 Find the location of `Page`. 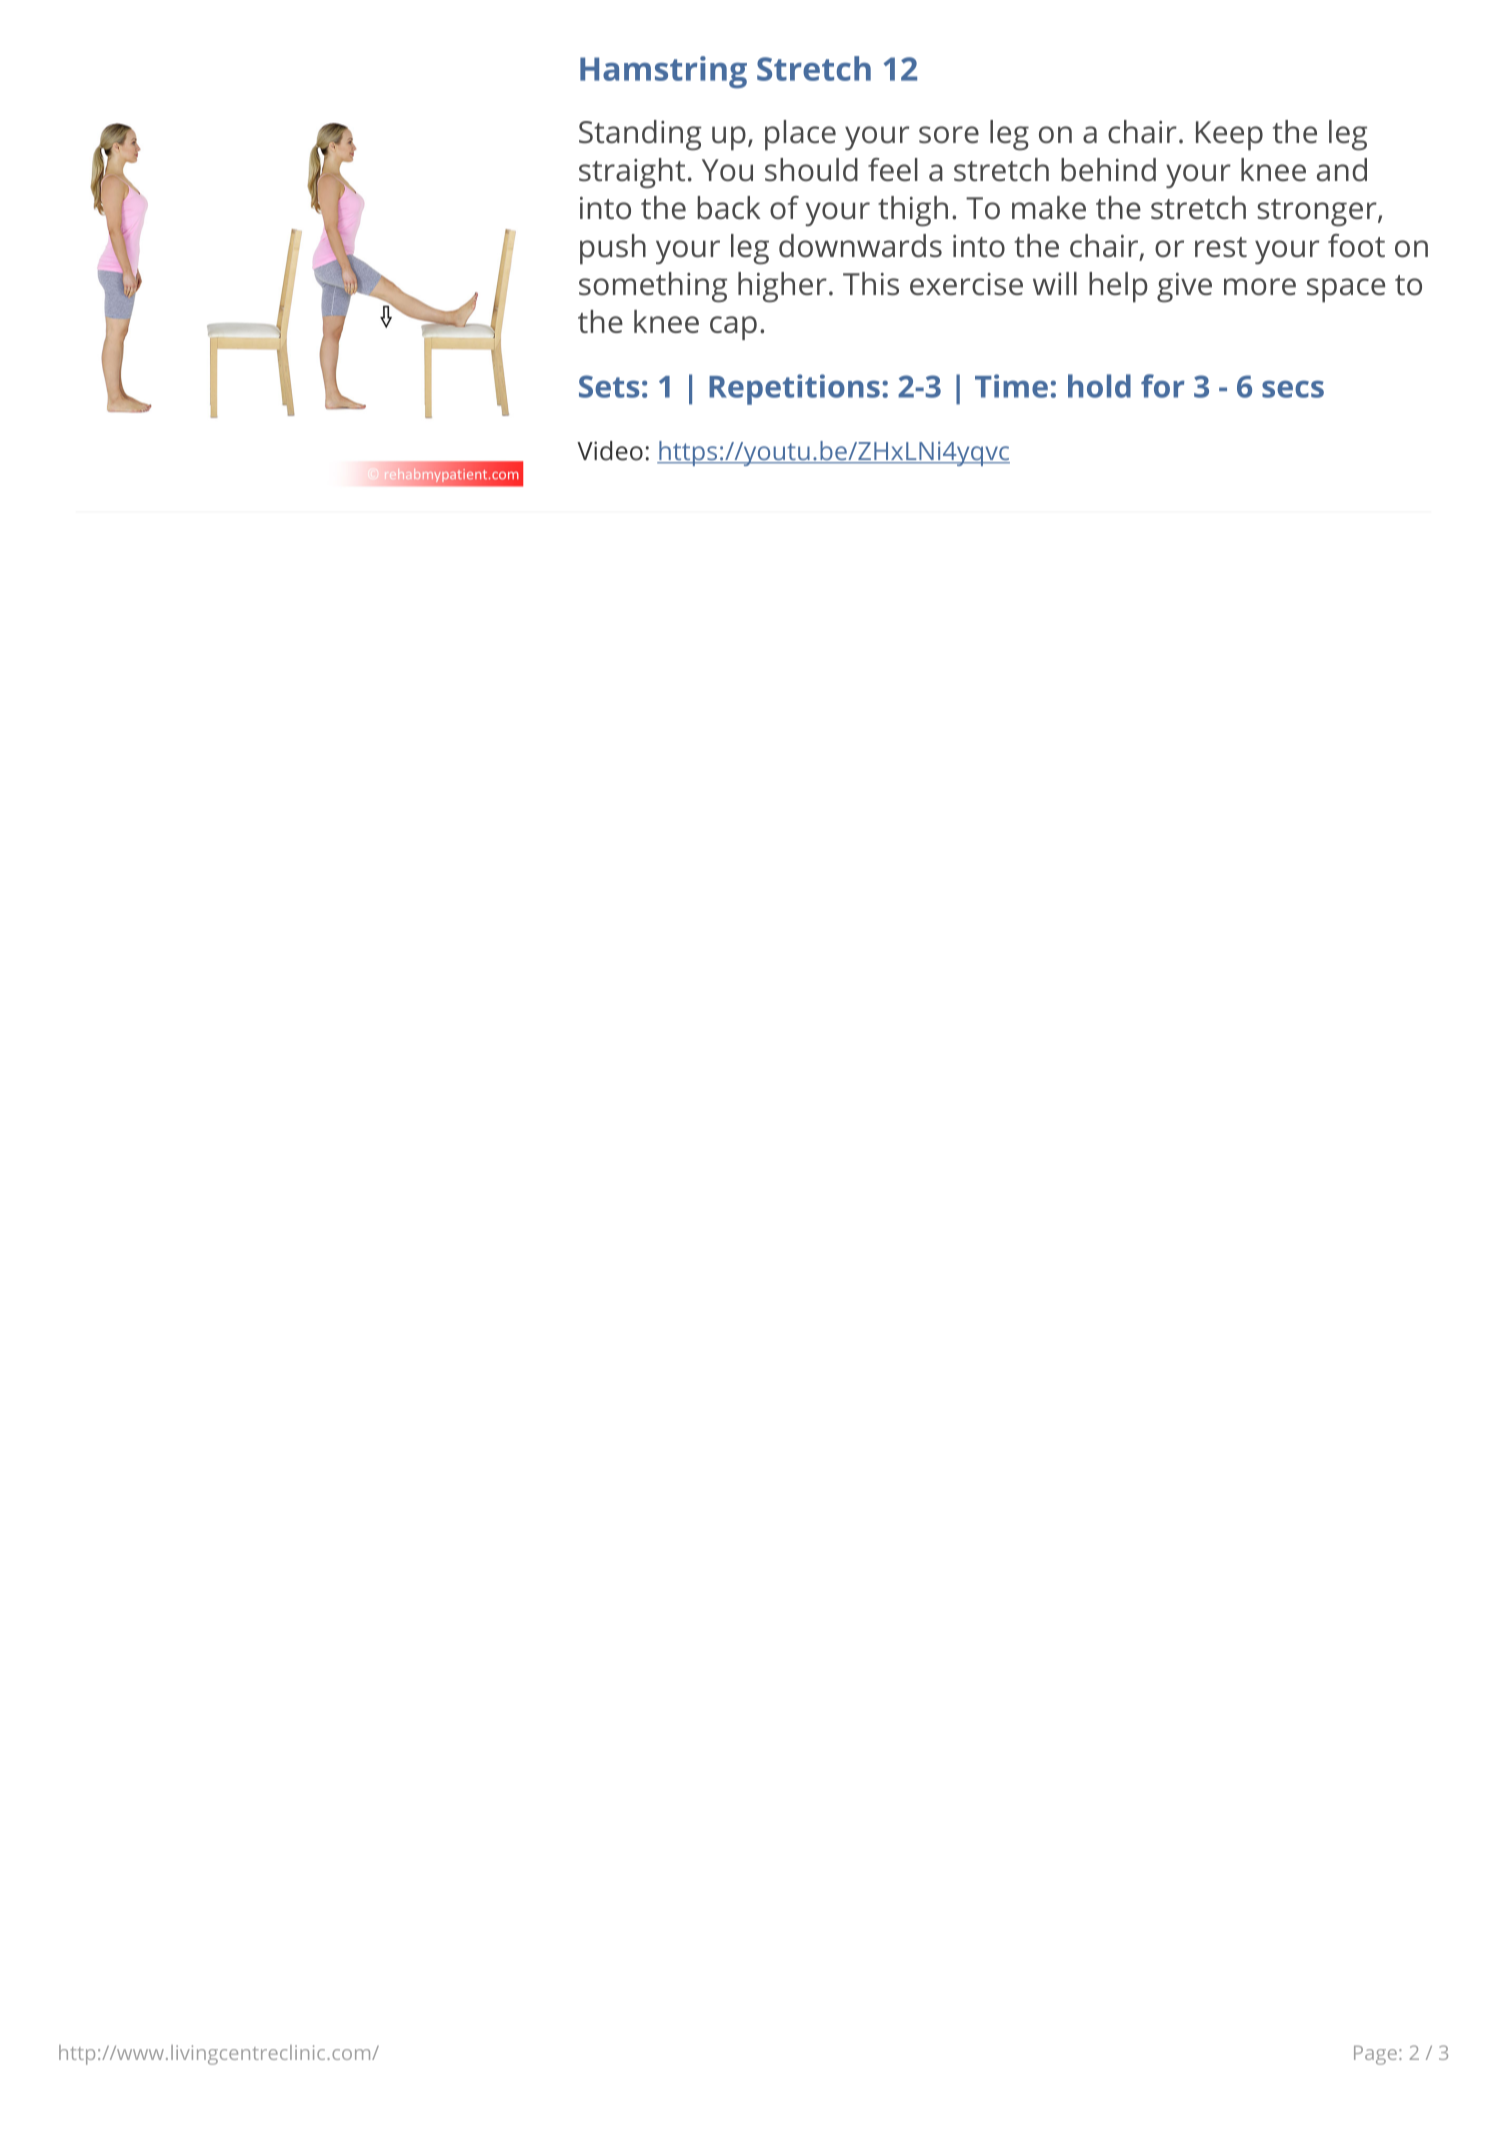

Page is located at coordinates (1375, 2055).
